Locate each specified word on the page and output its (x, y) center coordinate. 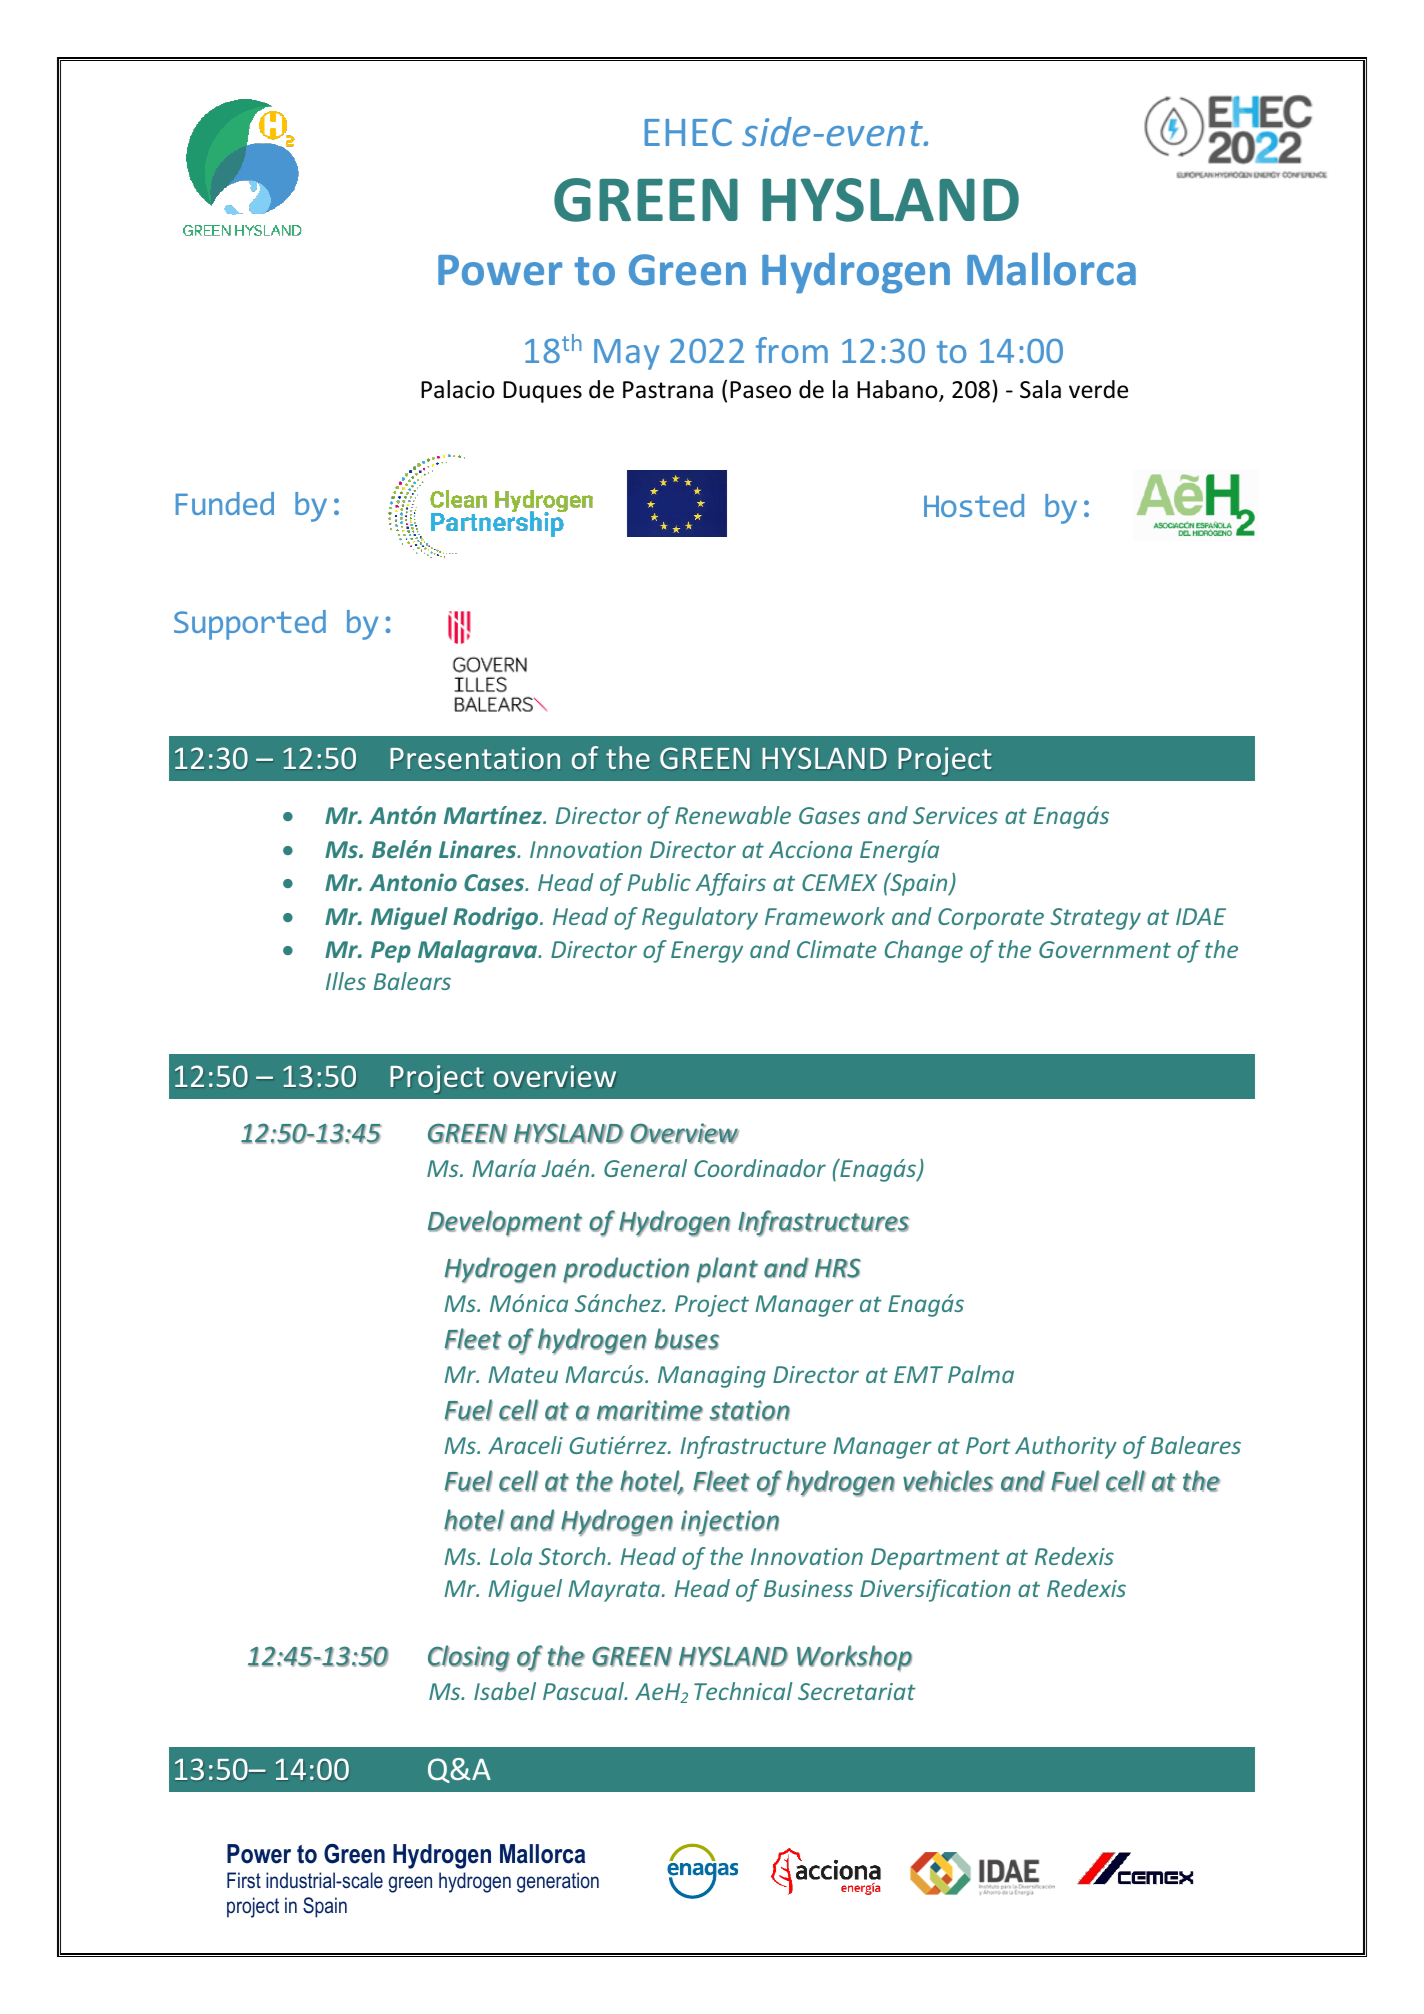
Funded (225, 503)
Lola (511, 1556)
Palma (981, 1374)
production (626, 1270)
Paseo (760, 390)
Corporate (991, 919)
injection (730, 1523)
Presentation (475, 758)
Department (935, 1559)
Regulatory (700, 918)
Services (955, 815)
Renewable (733, 815)
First (244, 1880)
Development (505, 1223)
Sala (1040, 389)
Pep (391, 952)
